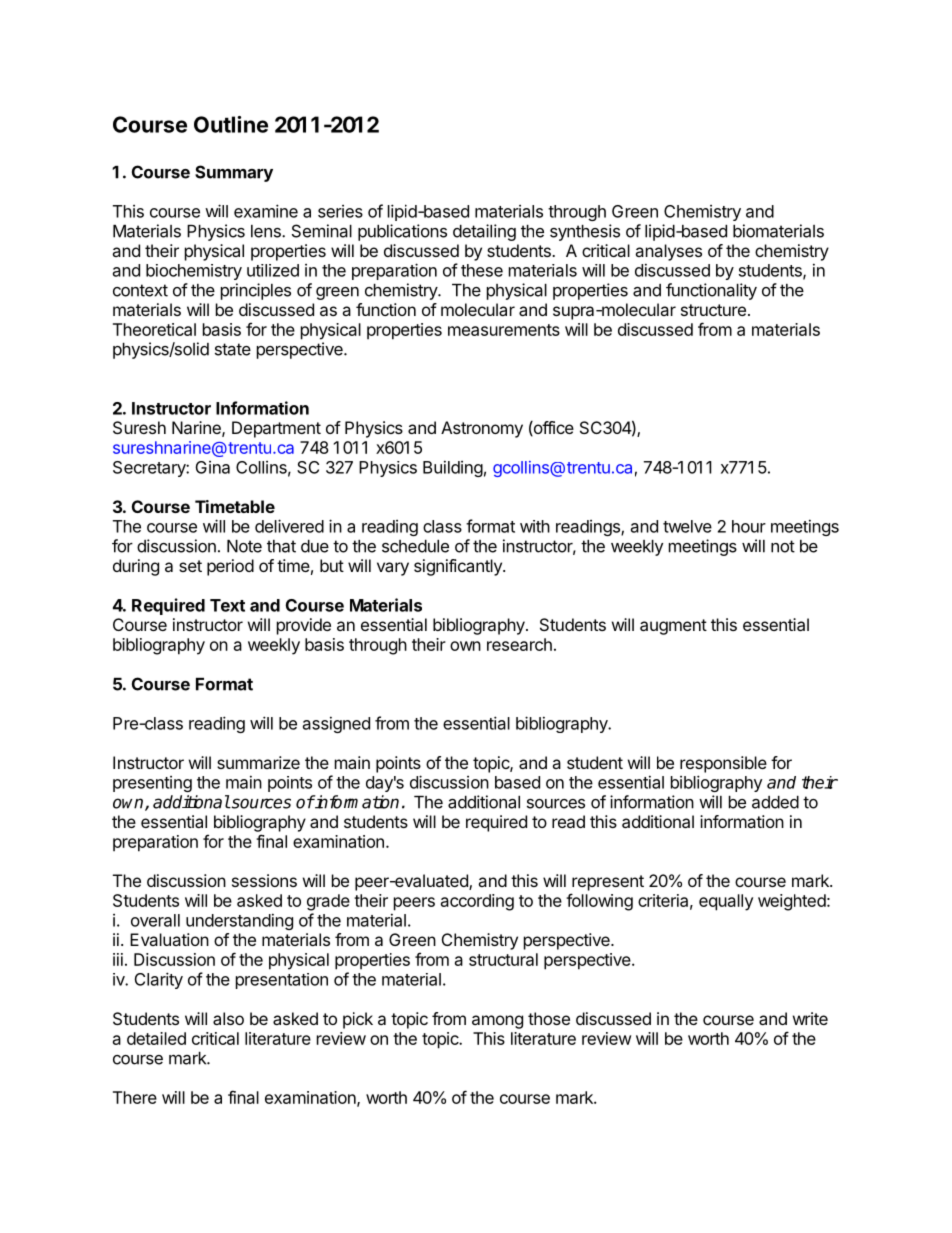 This page has height=1233, width=952. I want to click on detailing, so click(484, 232).
